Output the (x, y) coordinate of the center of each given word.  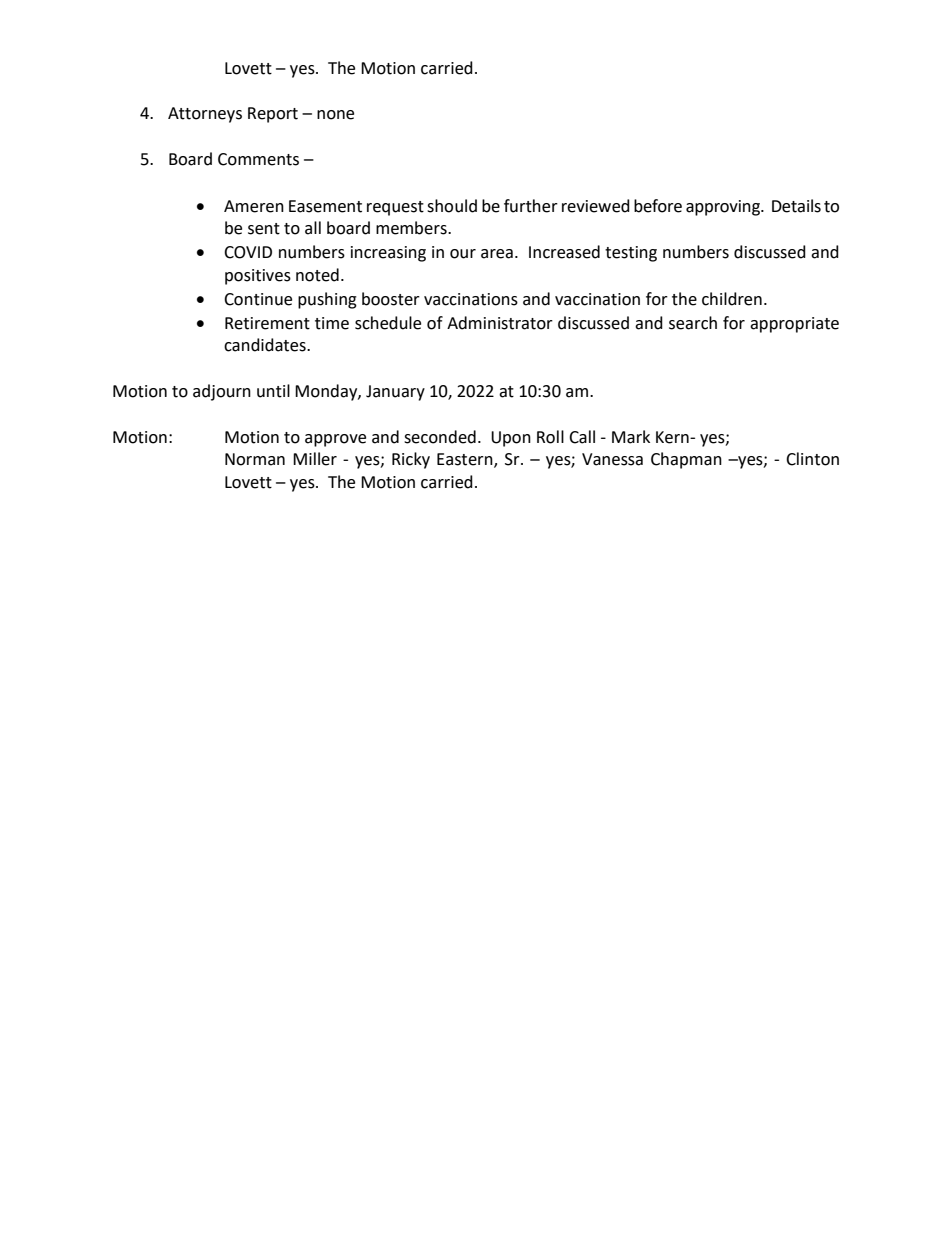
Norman (255, 459)
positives (258, 277)
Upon (511, 439)
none (335, 115)
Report (273, 115)
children (732, 299)
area (497, 254)
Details (796, 206)
